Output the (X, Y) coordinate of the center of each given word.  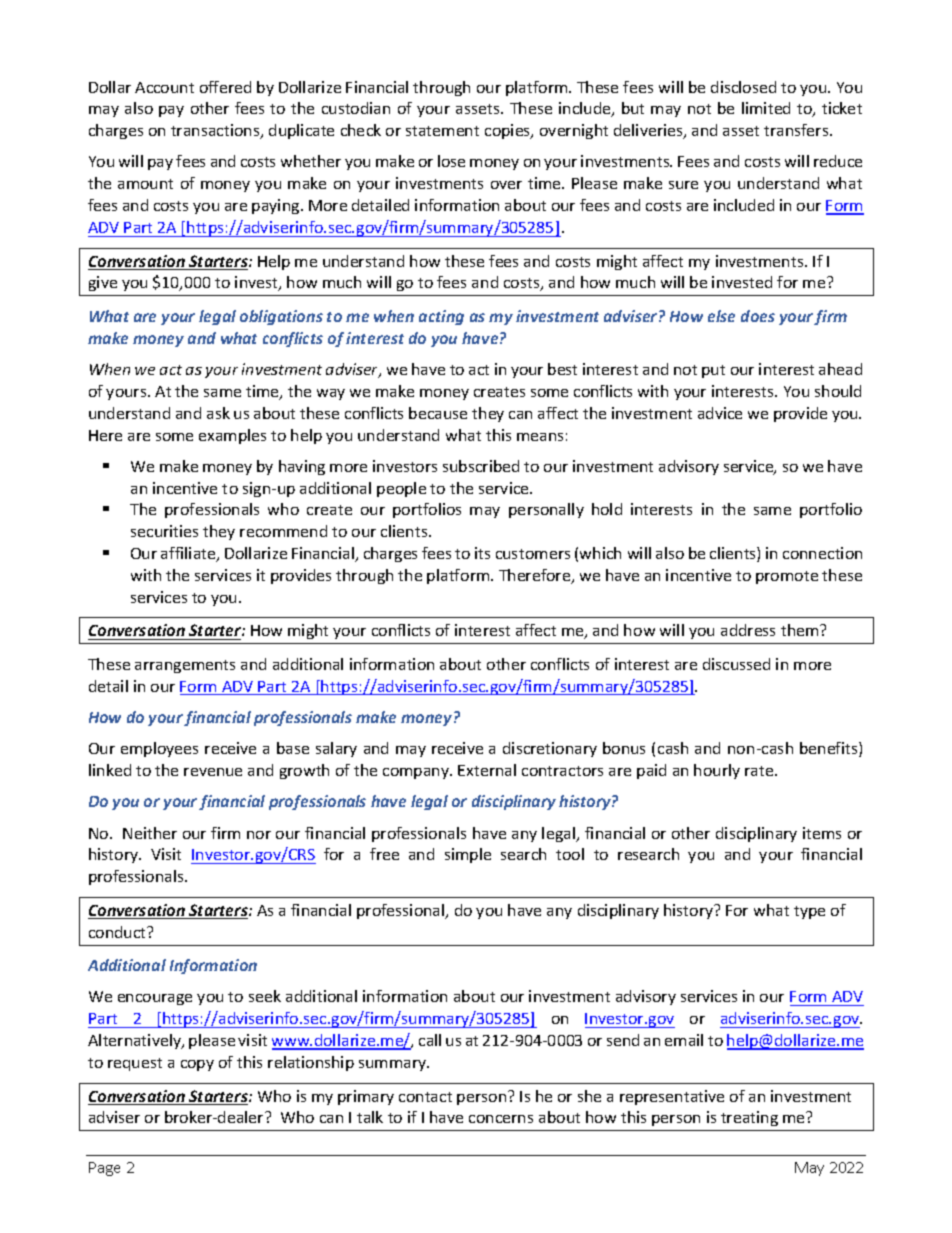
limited (766, 108)
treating (749, 1118)
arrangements (185, 666)
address (748, 630)
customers (533, 554)
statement (442, 131)
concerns (501, 1119)
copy (197, 1065)
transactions (216, 131)
